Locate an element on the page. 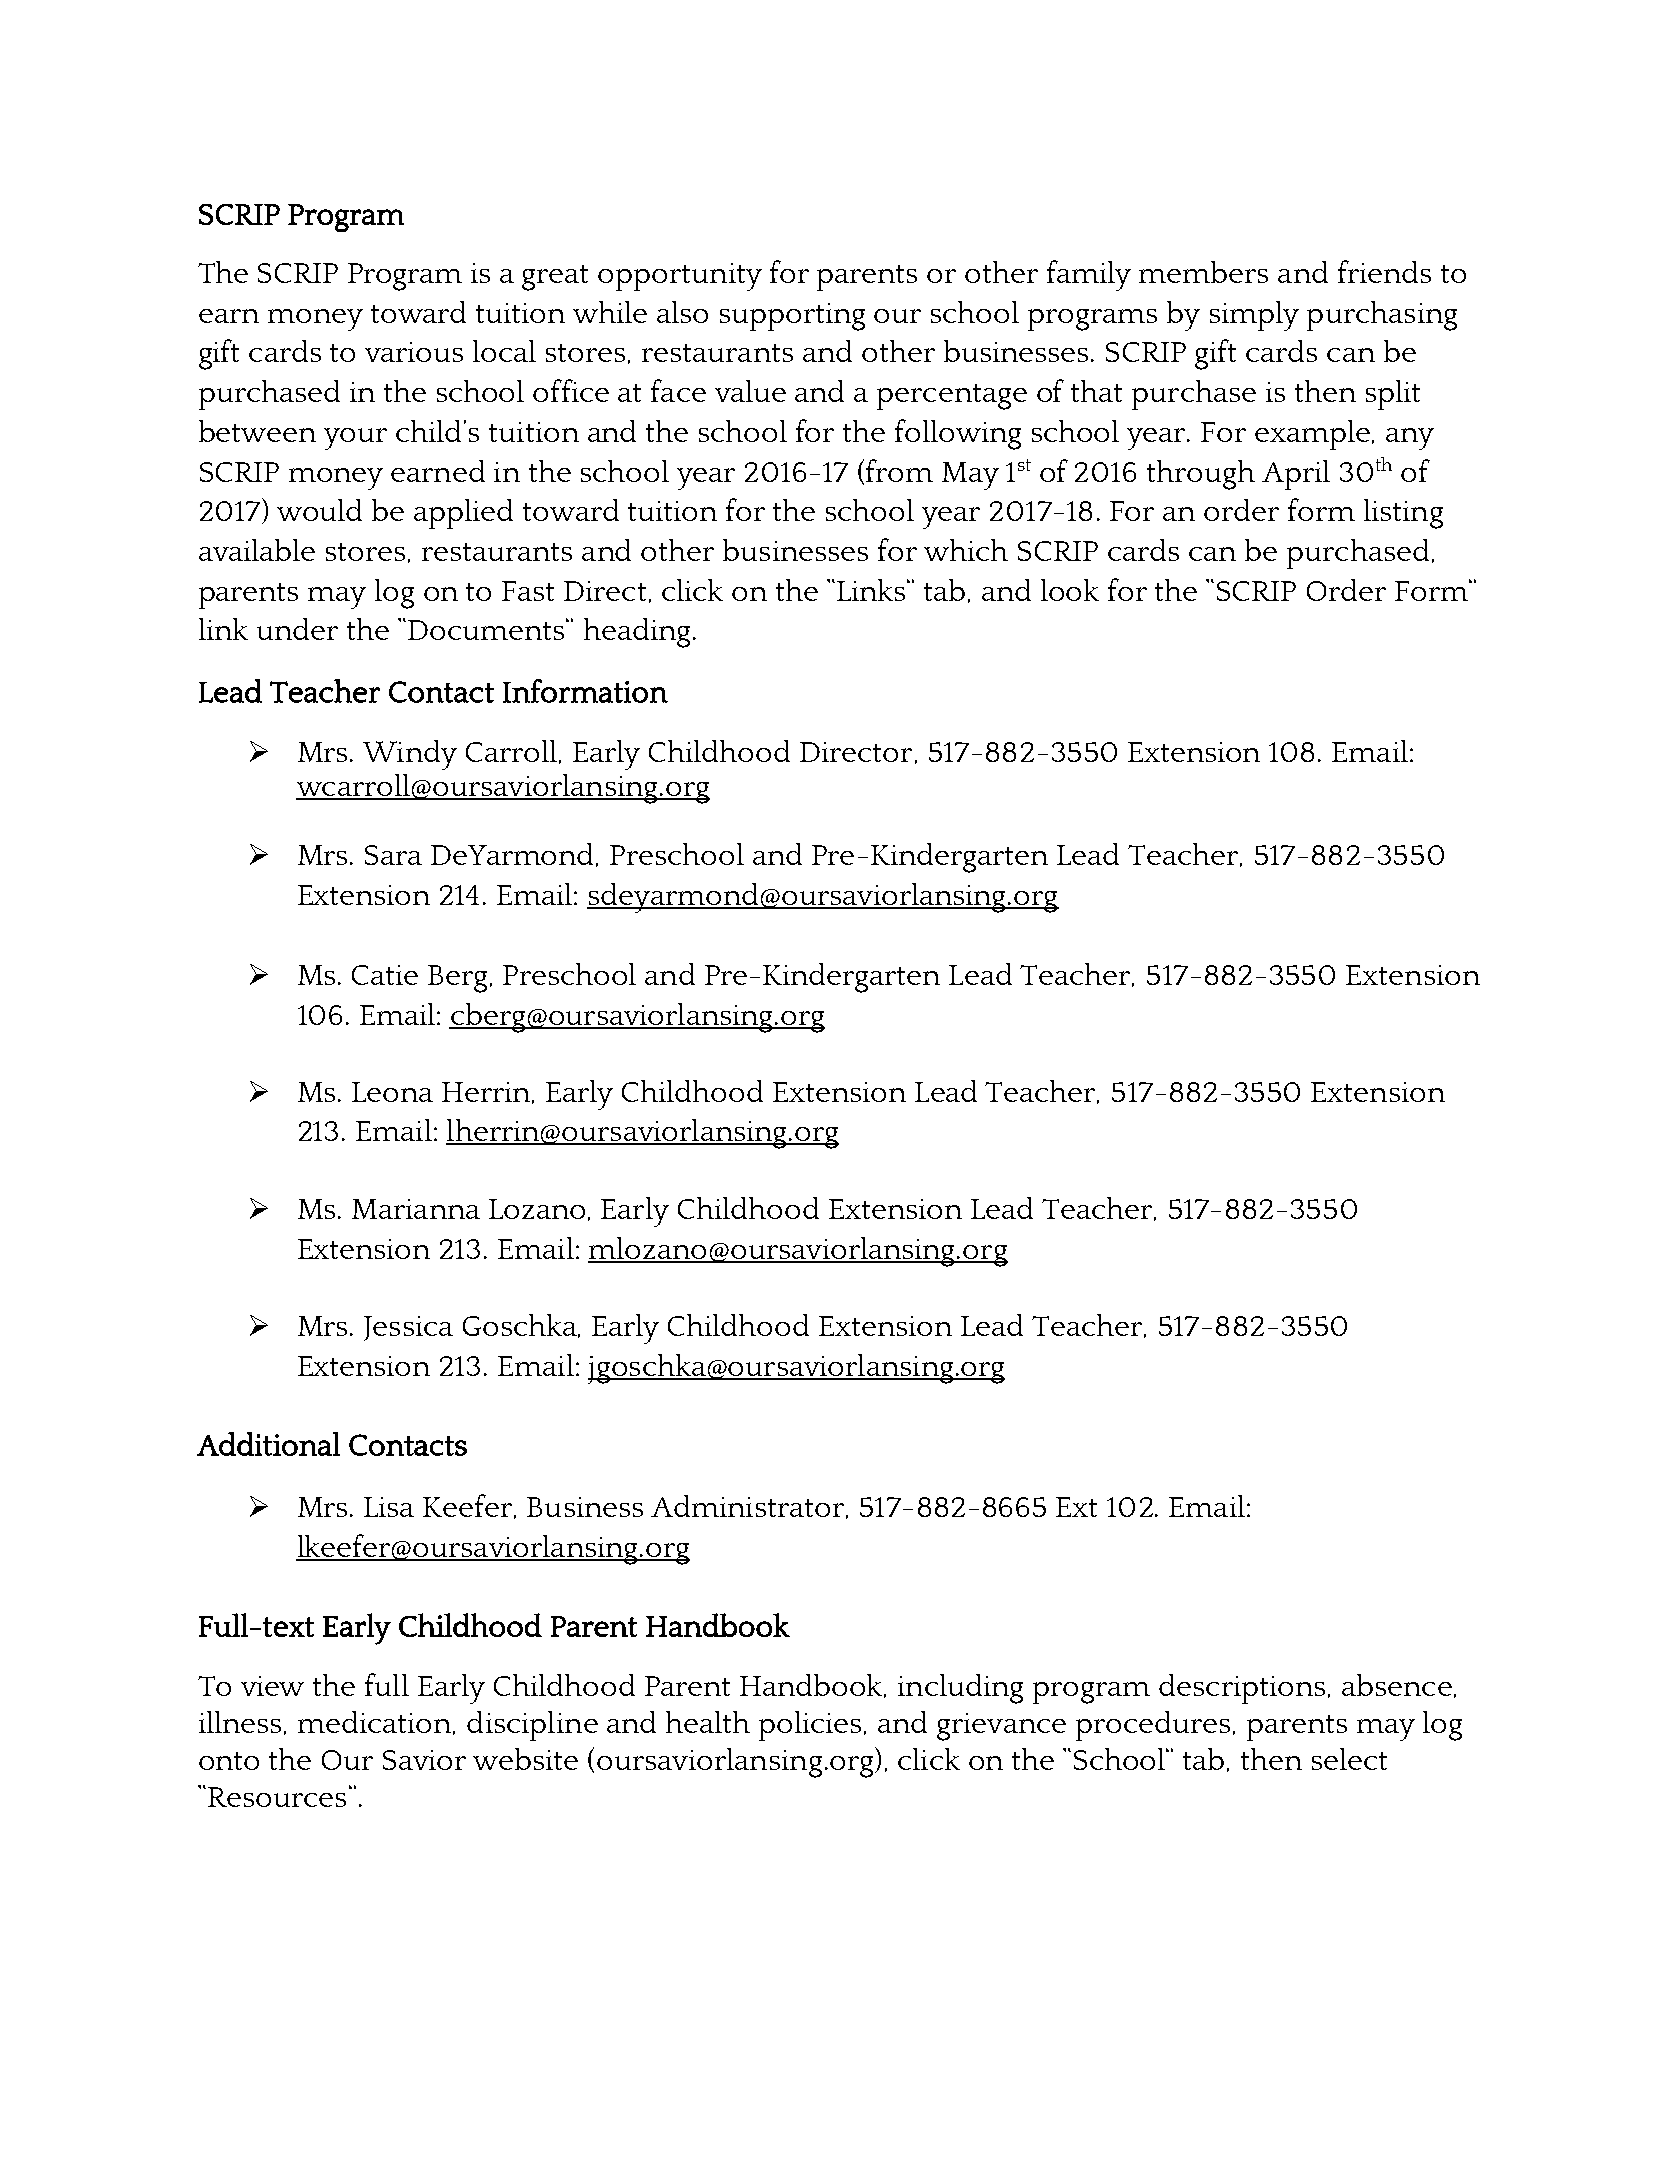 Image resolution: width=1680 pixels, height=2174 pixels. look is located at coordinates (1070, 590).
